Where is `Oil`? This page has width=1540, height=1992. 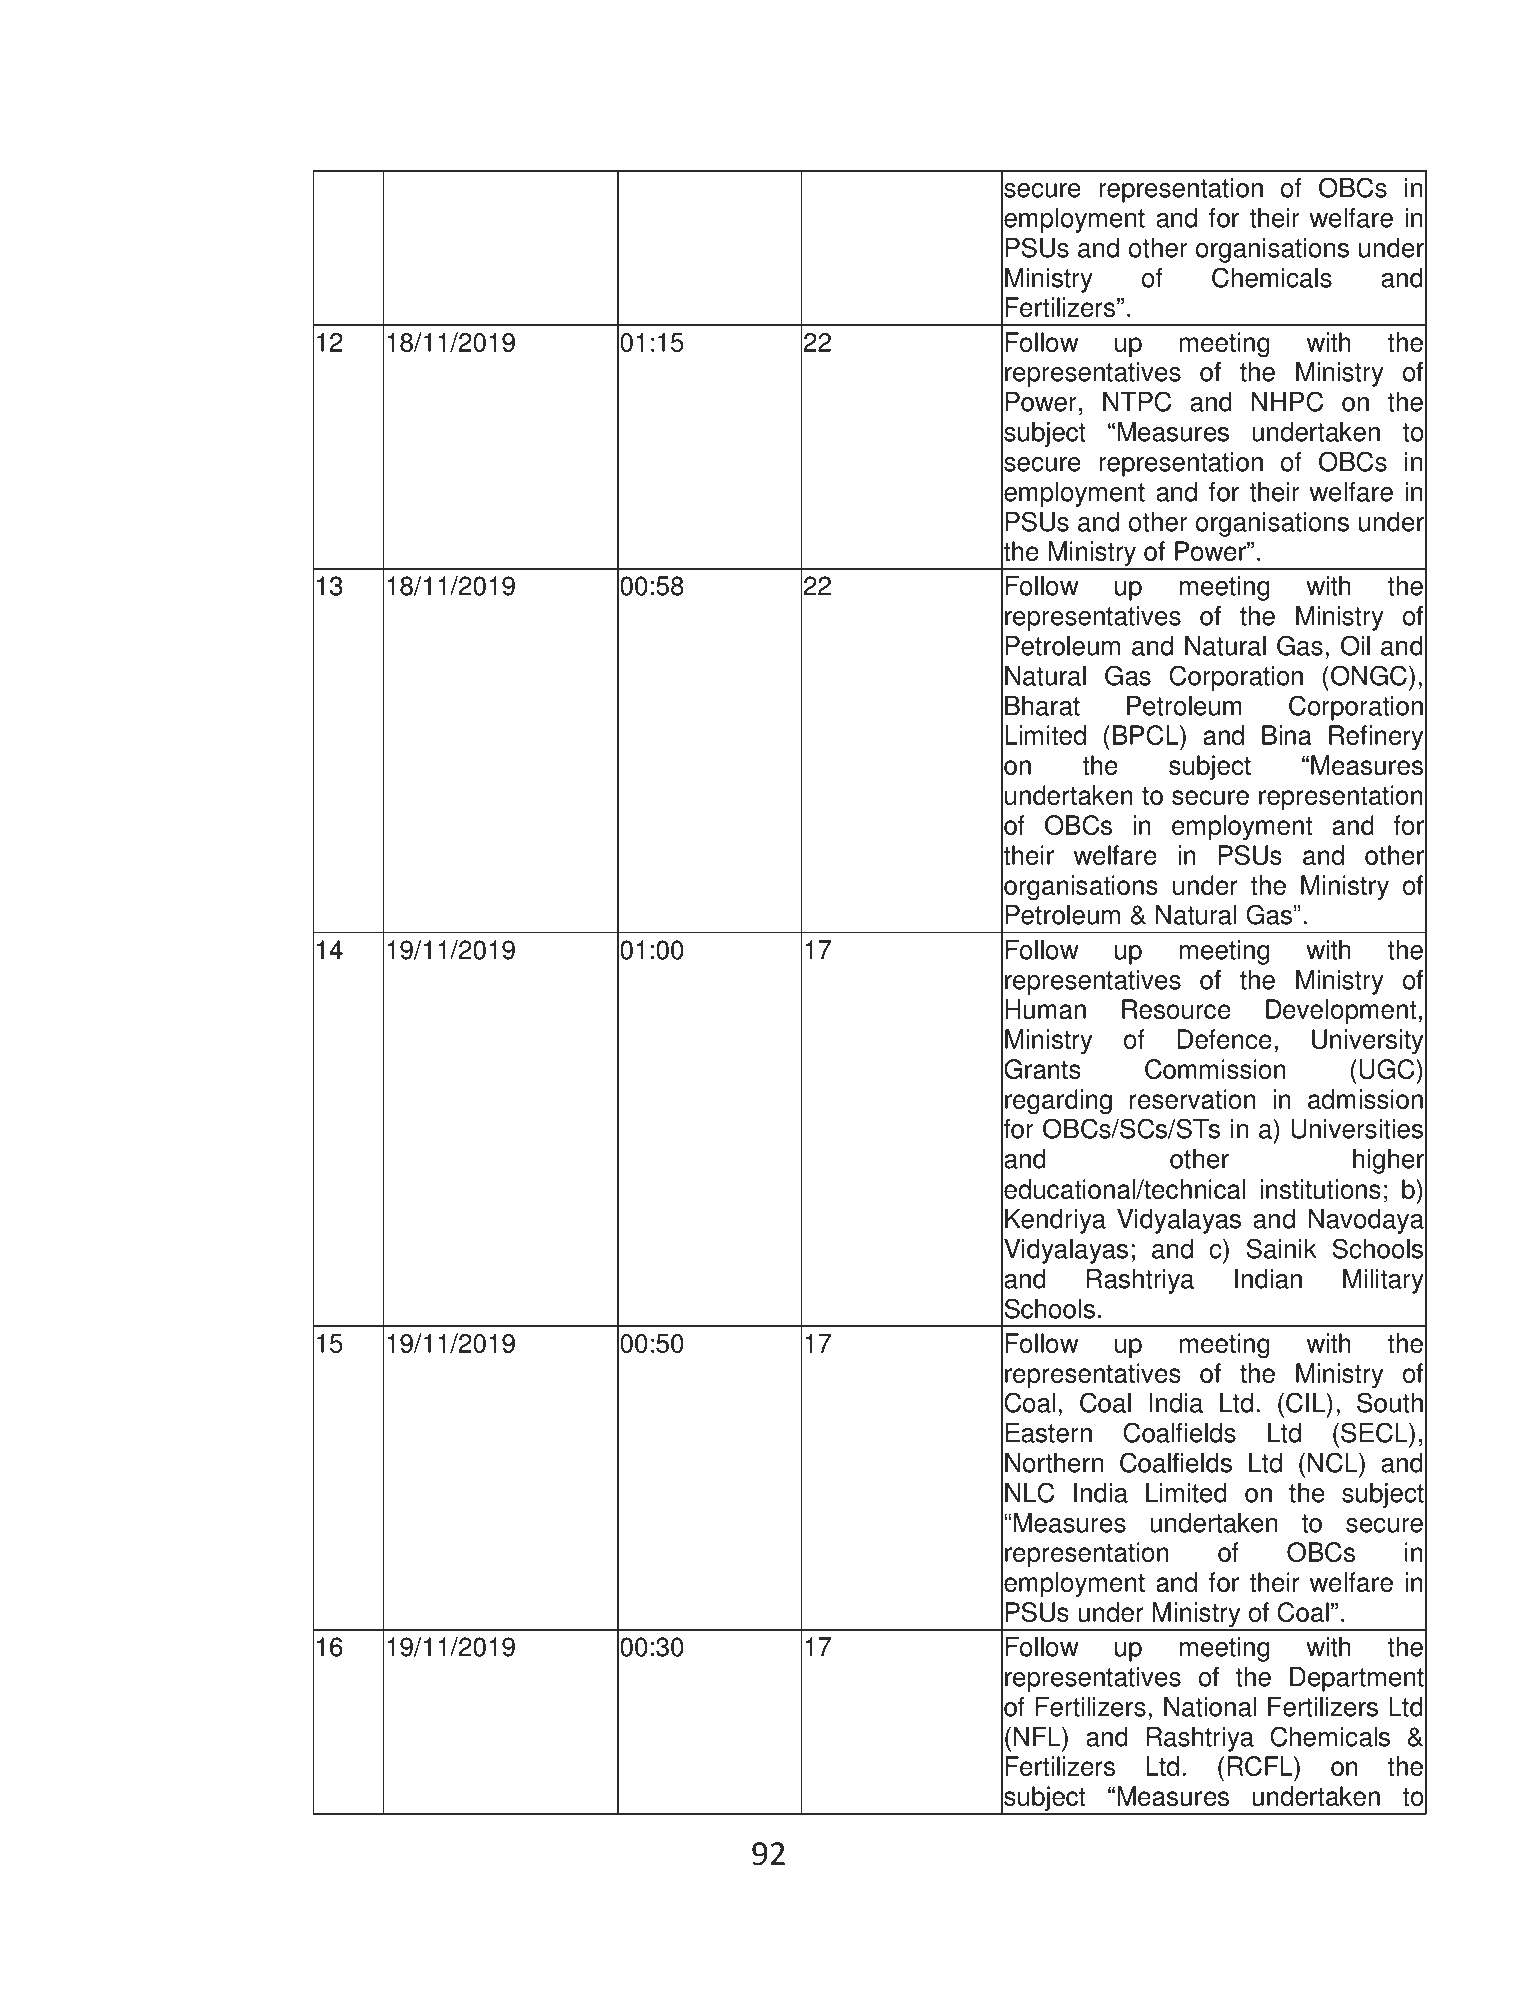
Oil is located at coordinates (1355, 645).
